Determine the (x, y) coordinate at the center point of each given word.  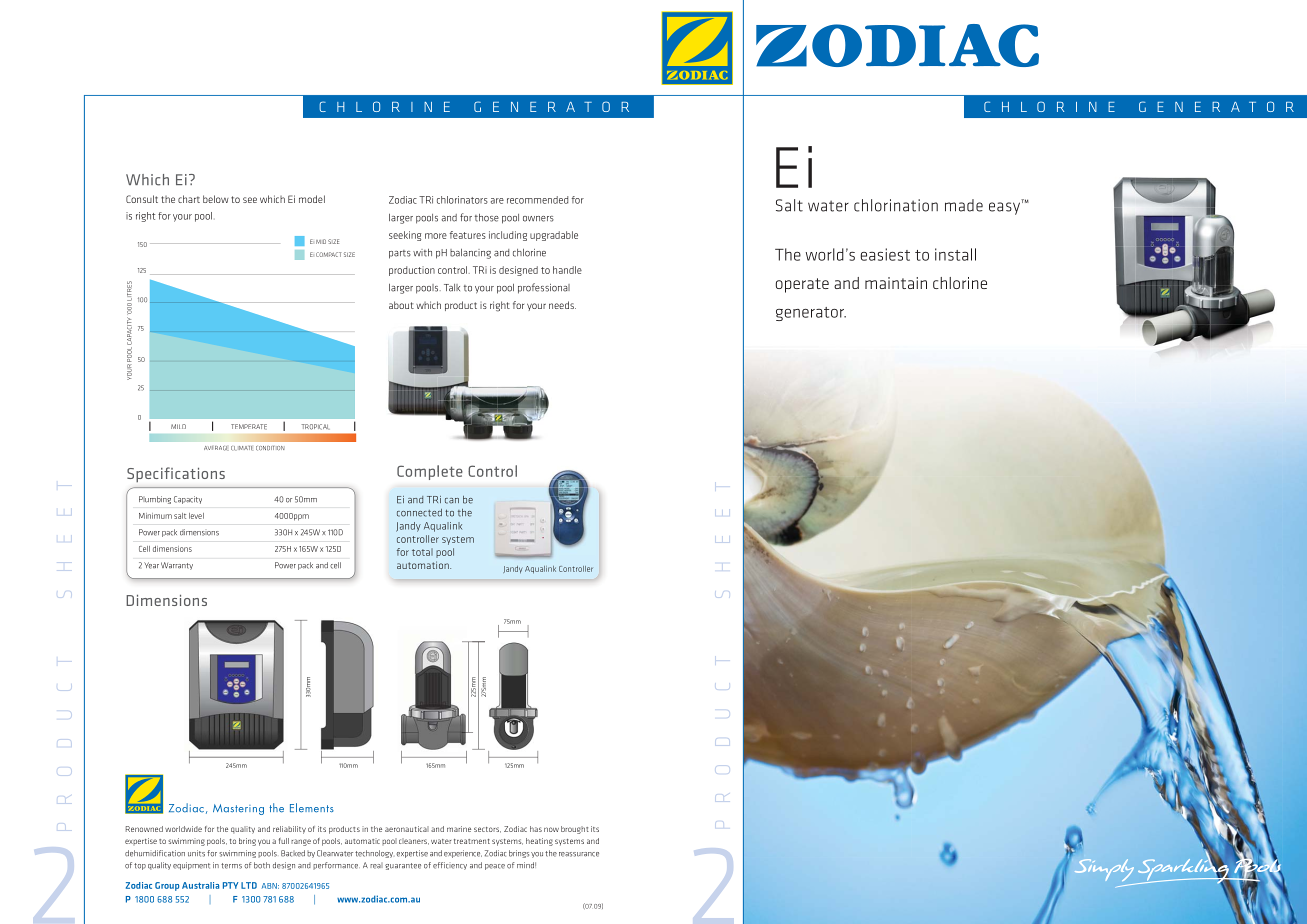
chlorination (896, 205)
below (216, 199)
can (452, 501)
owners (538, 219)
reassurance (579, 854)
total (422, 552)
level (196, 516)
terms (231, 866)
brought (575, 830)
